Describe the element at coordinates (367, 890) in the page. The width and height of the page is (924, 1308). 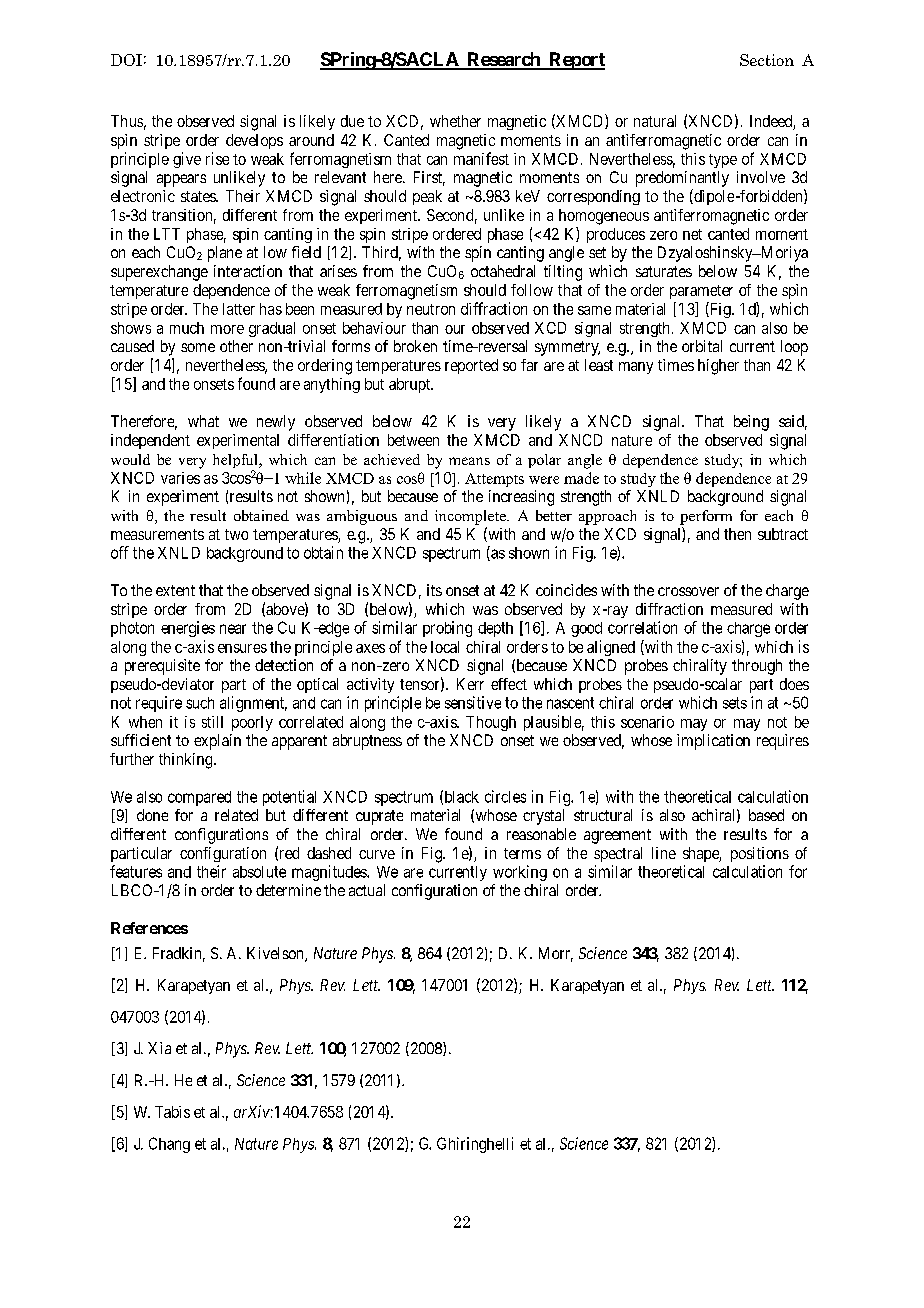
I see `actual` at that location.
